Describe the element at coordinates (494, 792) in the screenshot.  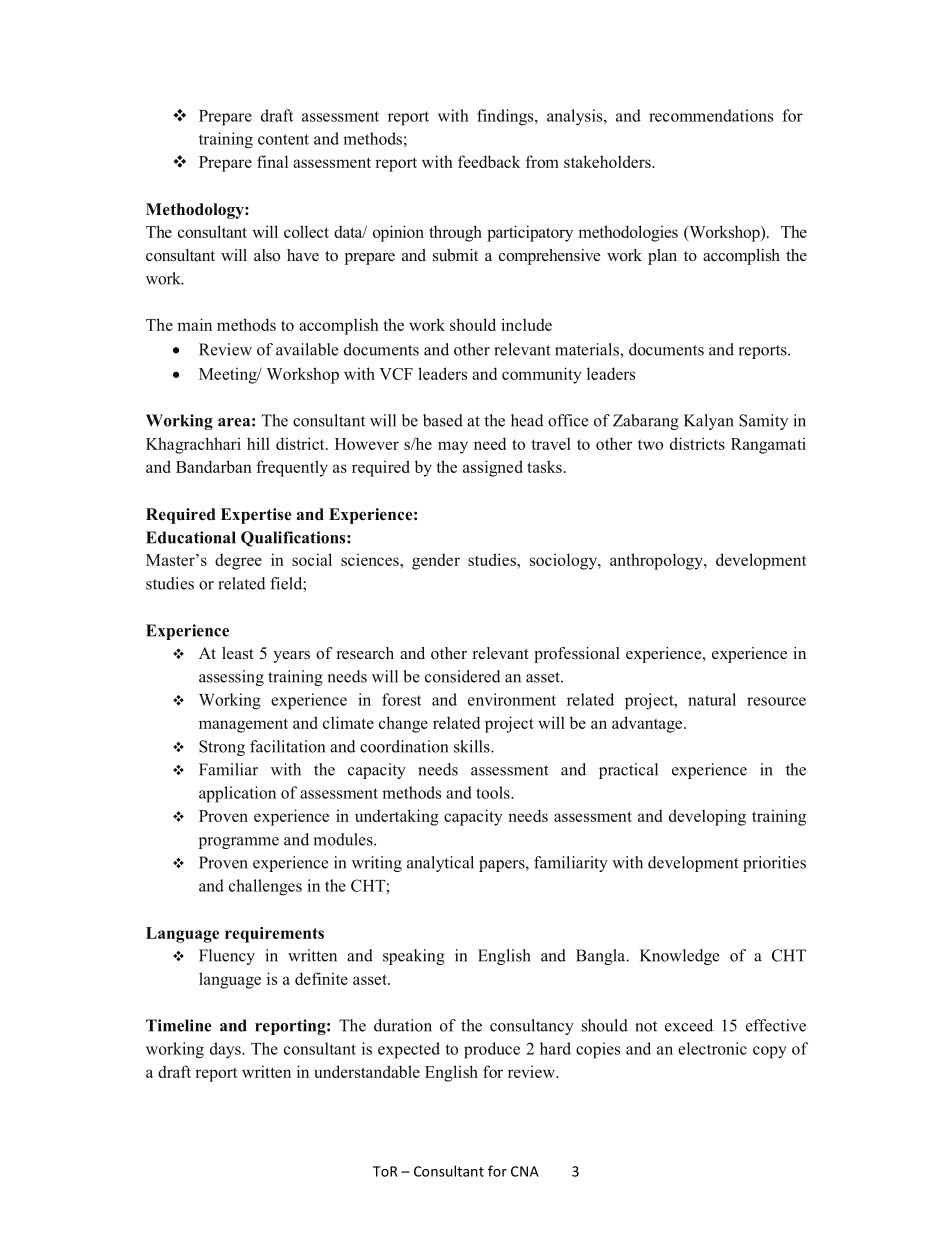
I see `tools` at that location.
